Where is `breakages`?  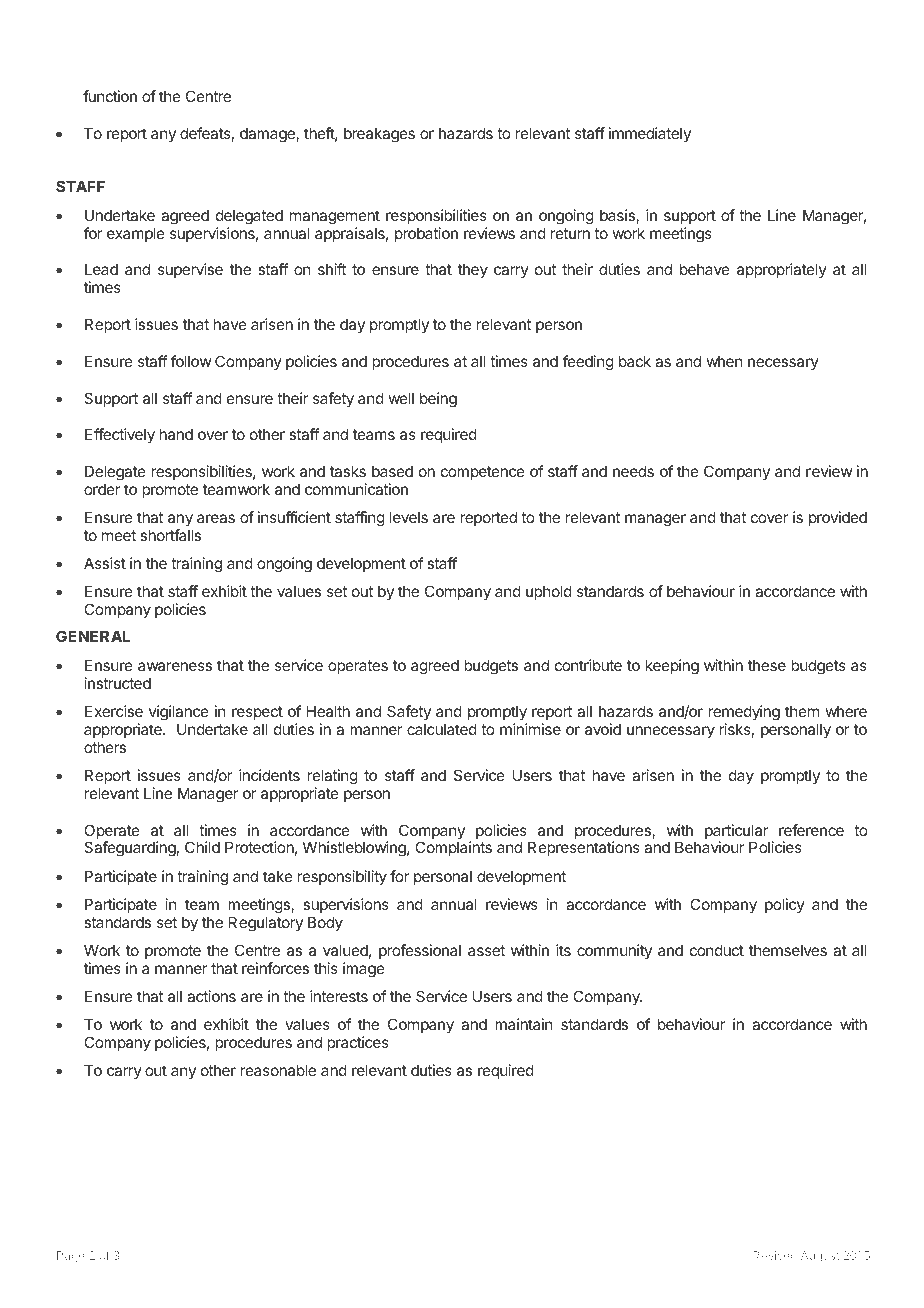
breakages is located at coordinates (379, 135).
